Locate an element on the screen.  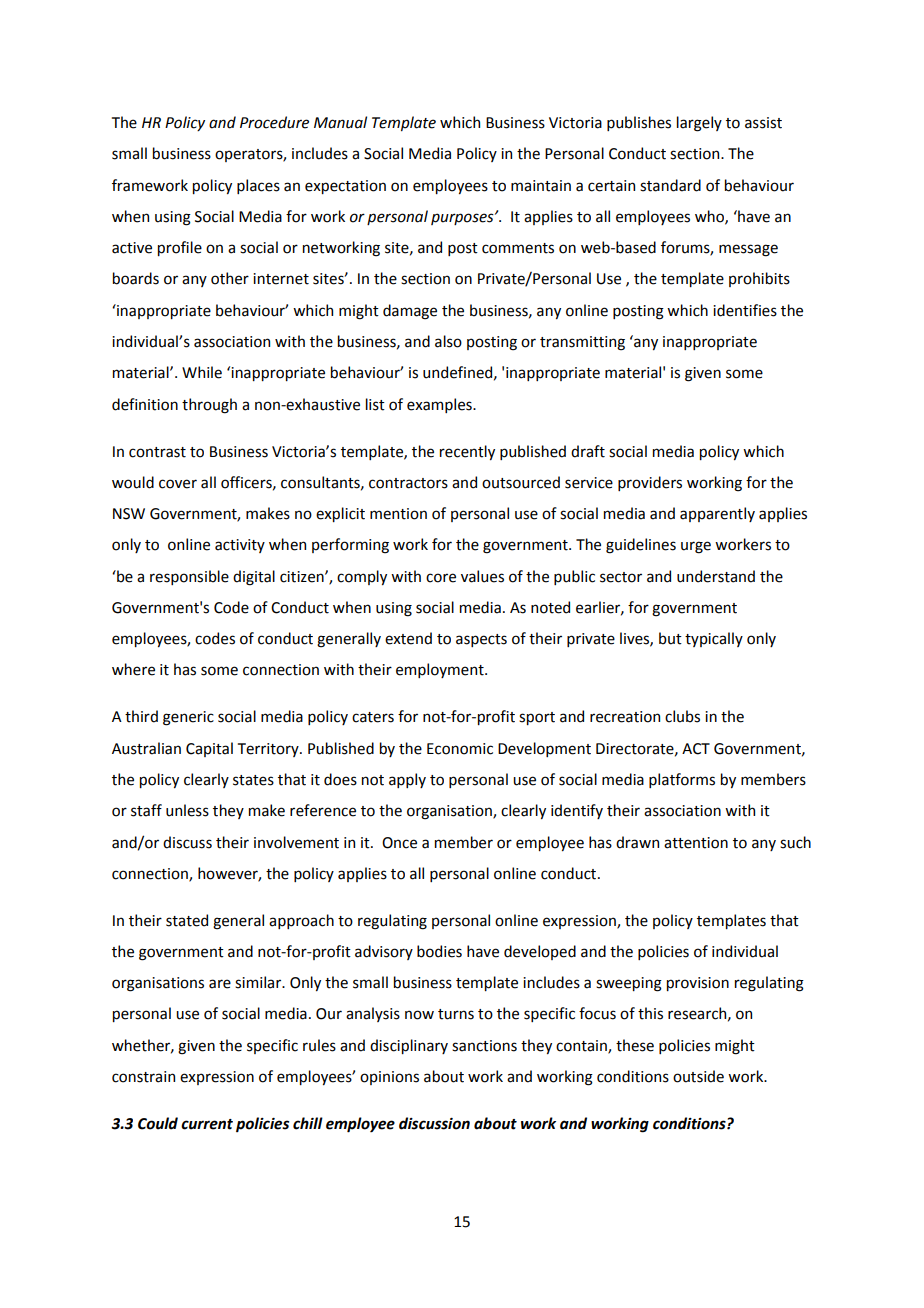
outside is located at coordinates (698, 1076).
